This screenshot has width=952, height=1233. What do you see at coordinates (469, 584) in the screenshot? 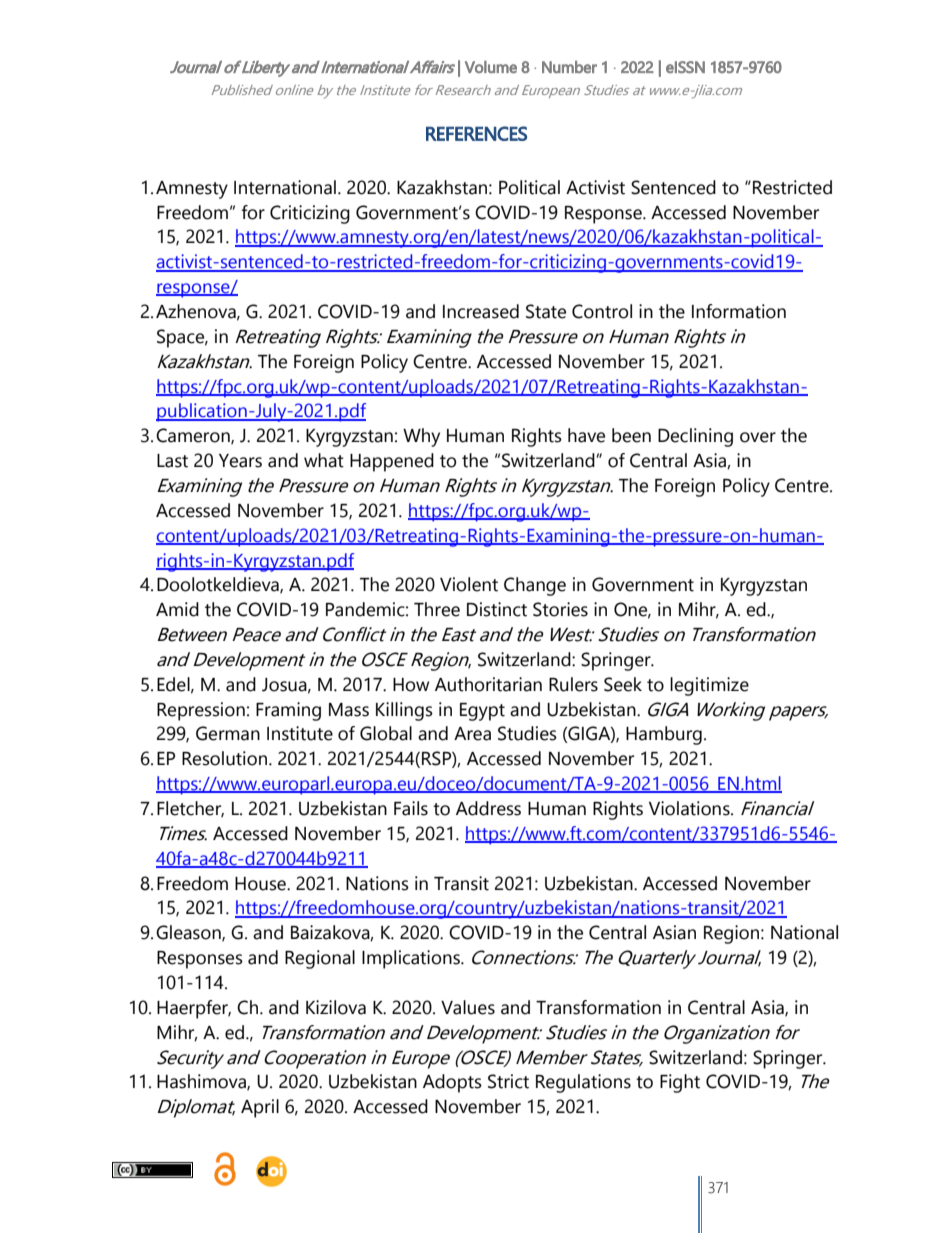
I see `Violent` at bounding box center [469, 584].
